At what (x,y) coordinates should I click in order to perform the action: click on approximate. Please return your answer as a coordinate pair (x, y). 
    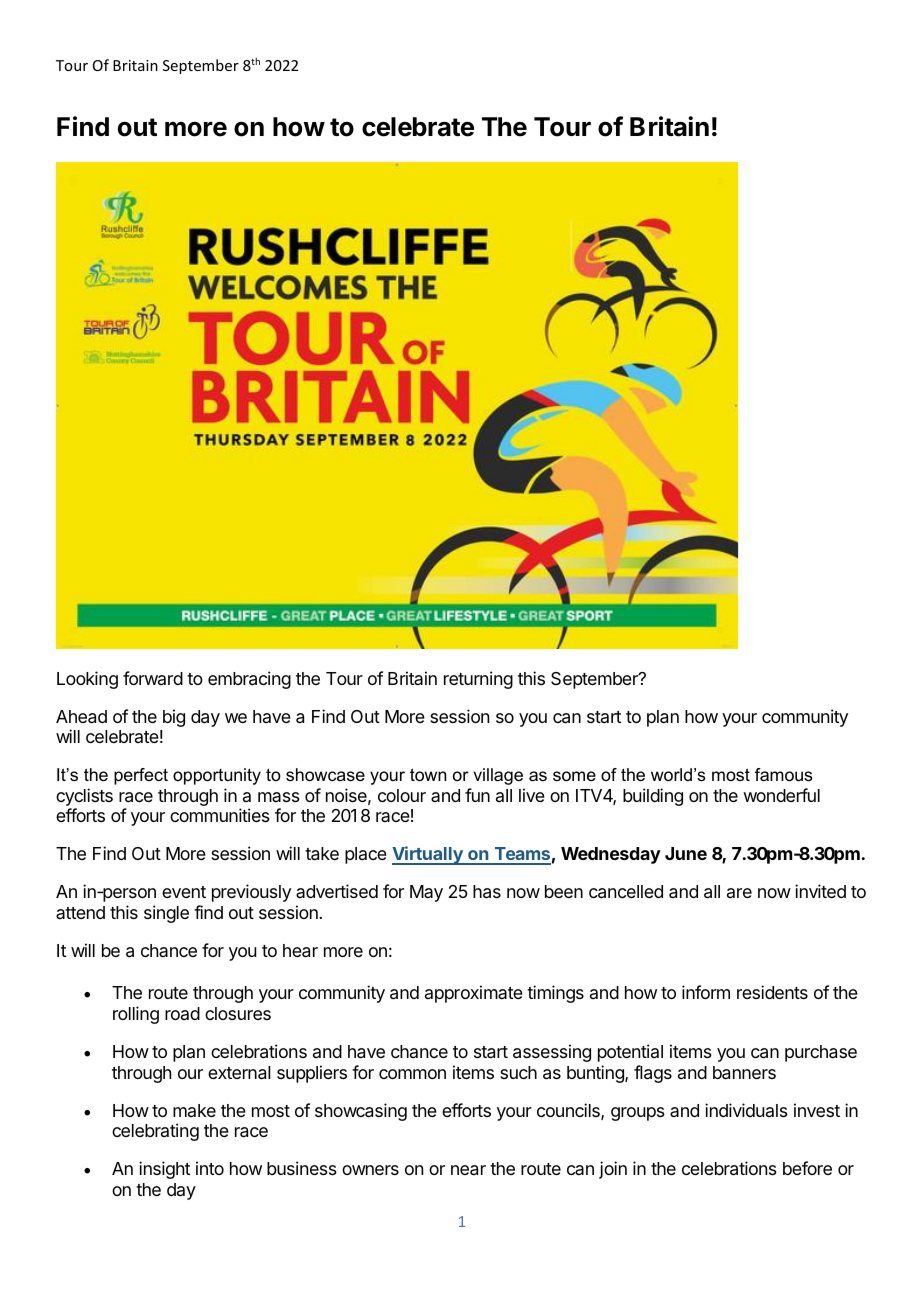
    Looking at the image, I should click on (474, 994).
